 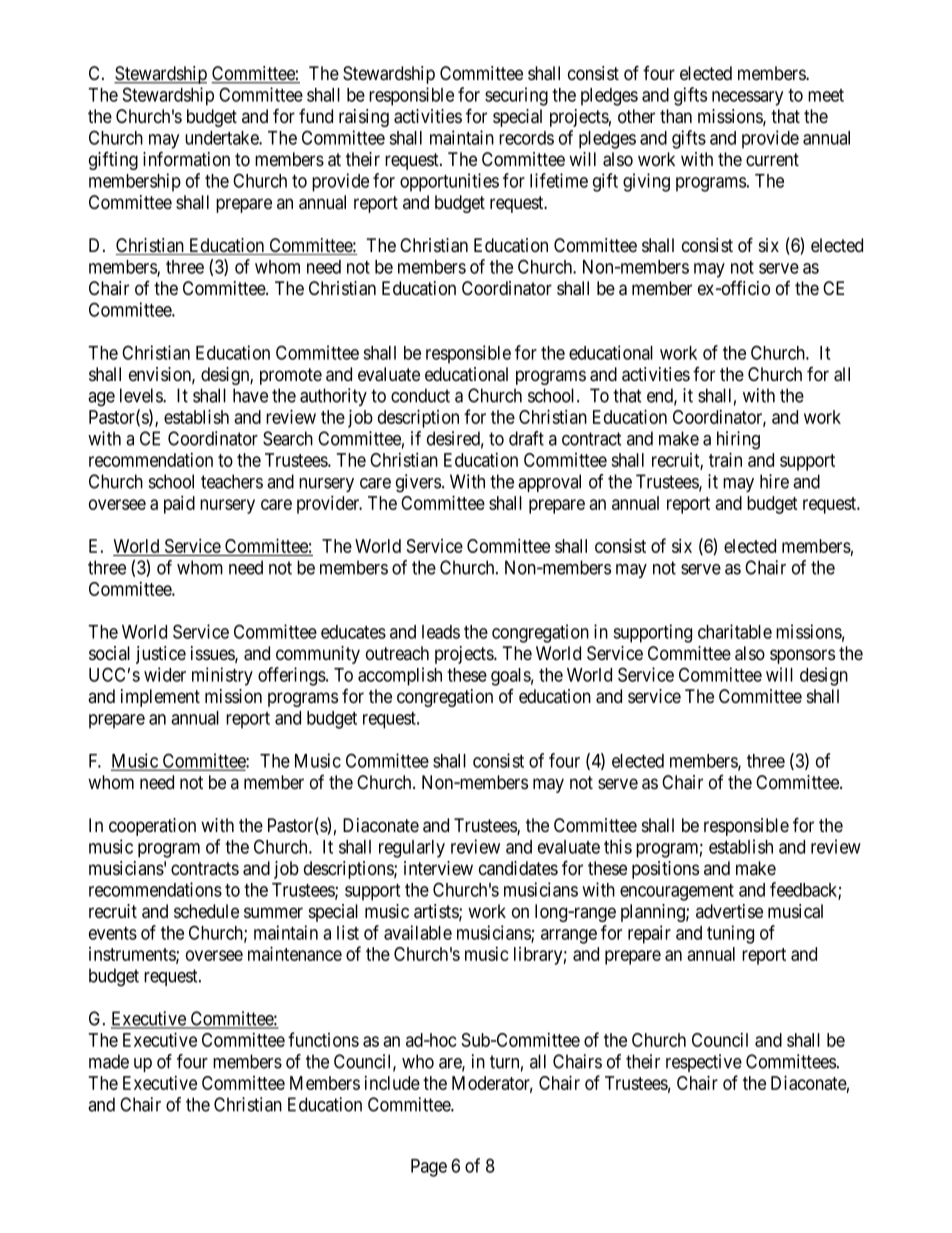 I want to click on undertake, so click(x=222, y=138).
